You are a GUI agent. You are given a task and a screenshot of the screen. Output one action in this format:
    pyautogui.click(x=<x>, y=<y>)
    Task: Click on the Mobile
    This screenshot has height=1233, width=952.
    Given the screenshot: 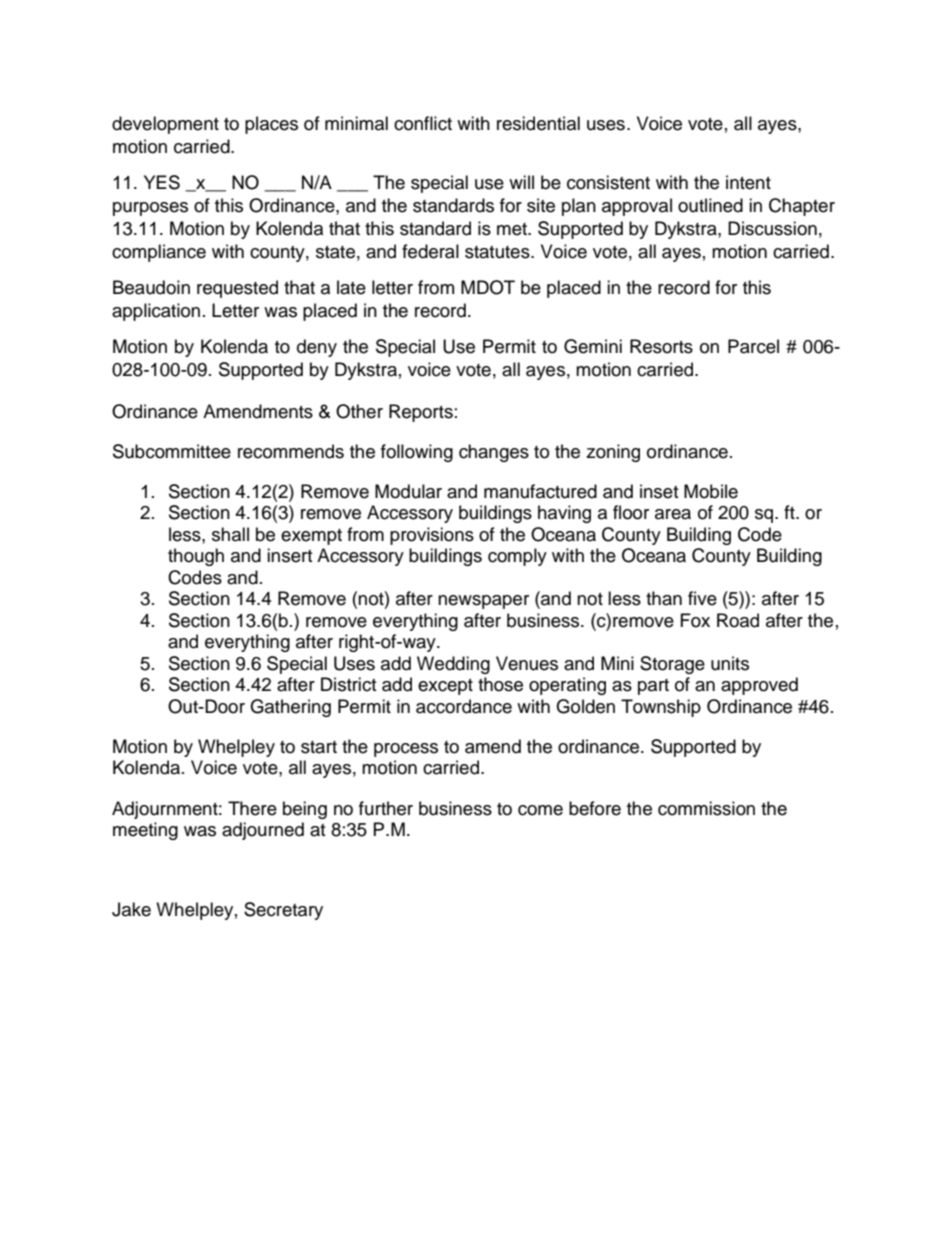 What is the action you would take?
    pyautogui.click(x=711, y=491)
